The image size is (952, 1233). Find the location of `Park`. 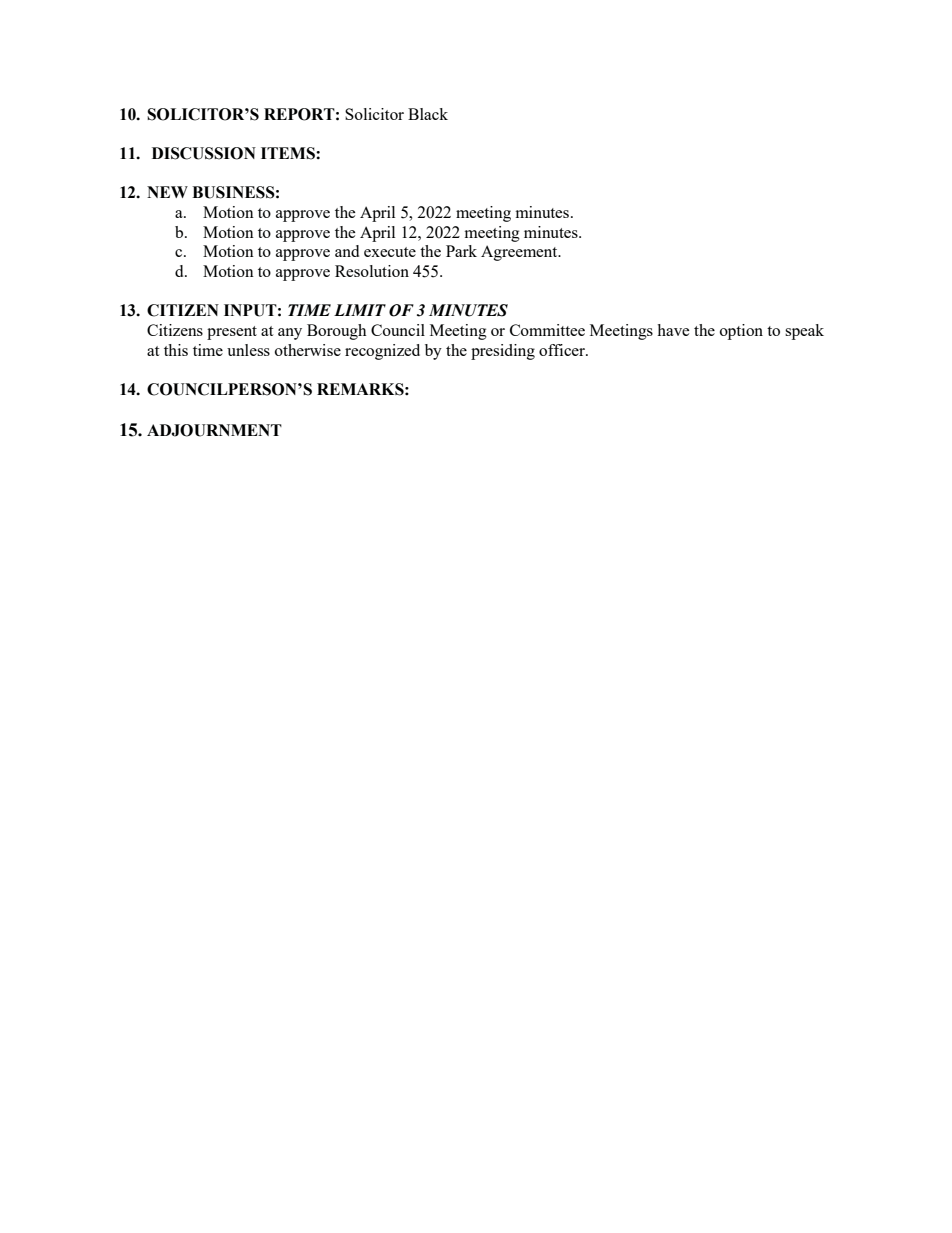

Park is located at coordinates (461, 251).
